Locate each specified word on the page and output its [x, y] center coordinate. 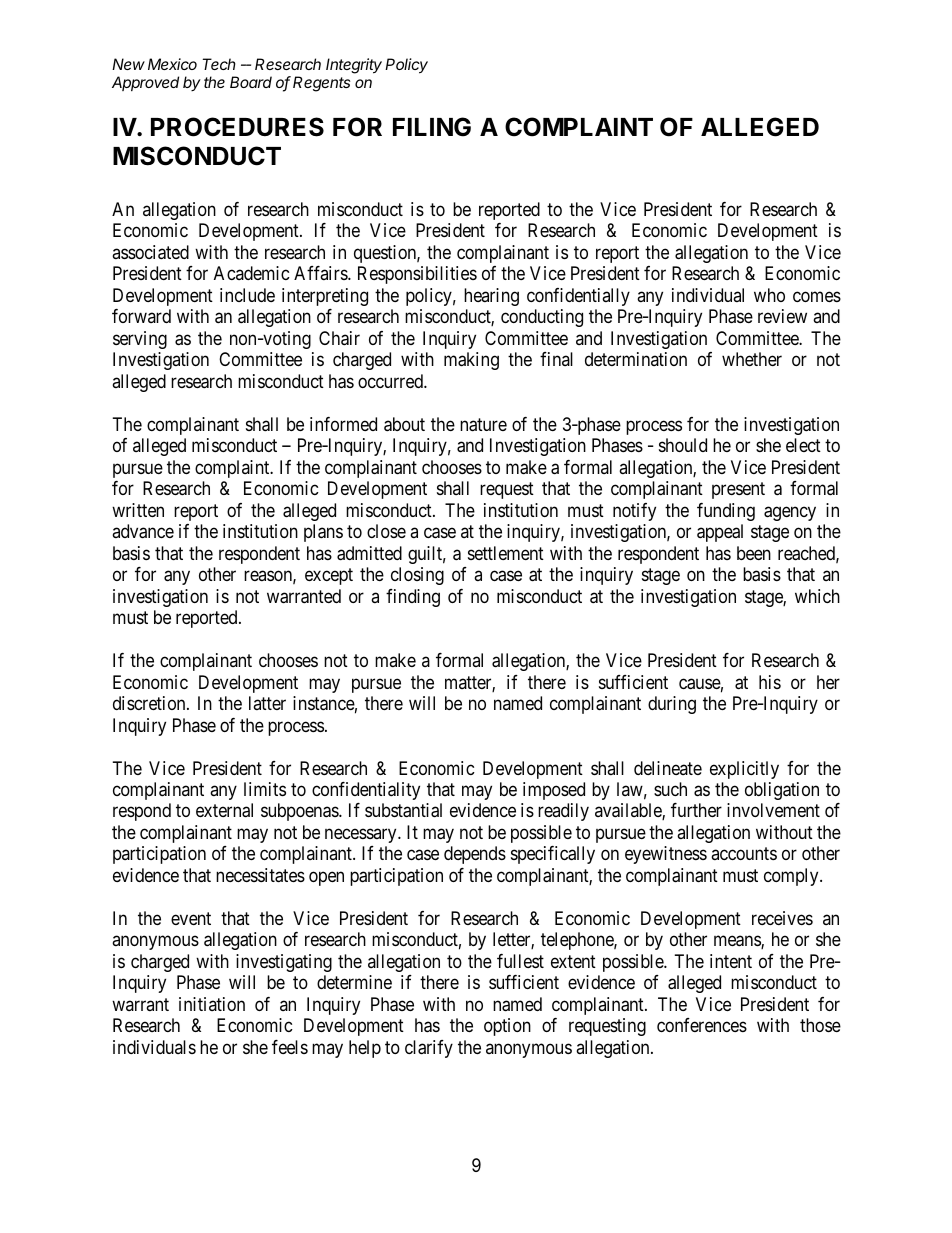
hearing [491, 297]
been [754, 553]
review [782, 316]
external [224, 810]
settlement [506, 553]
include [247, 295]
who [769, 295]
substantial [403, 810]
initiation [212, 1004]
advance [143, 531]
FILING [432, 127]
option [507, 1027]
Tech [219, 64]
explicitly [744, 770]
